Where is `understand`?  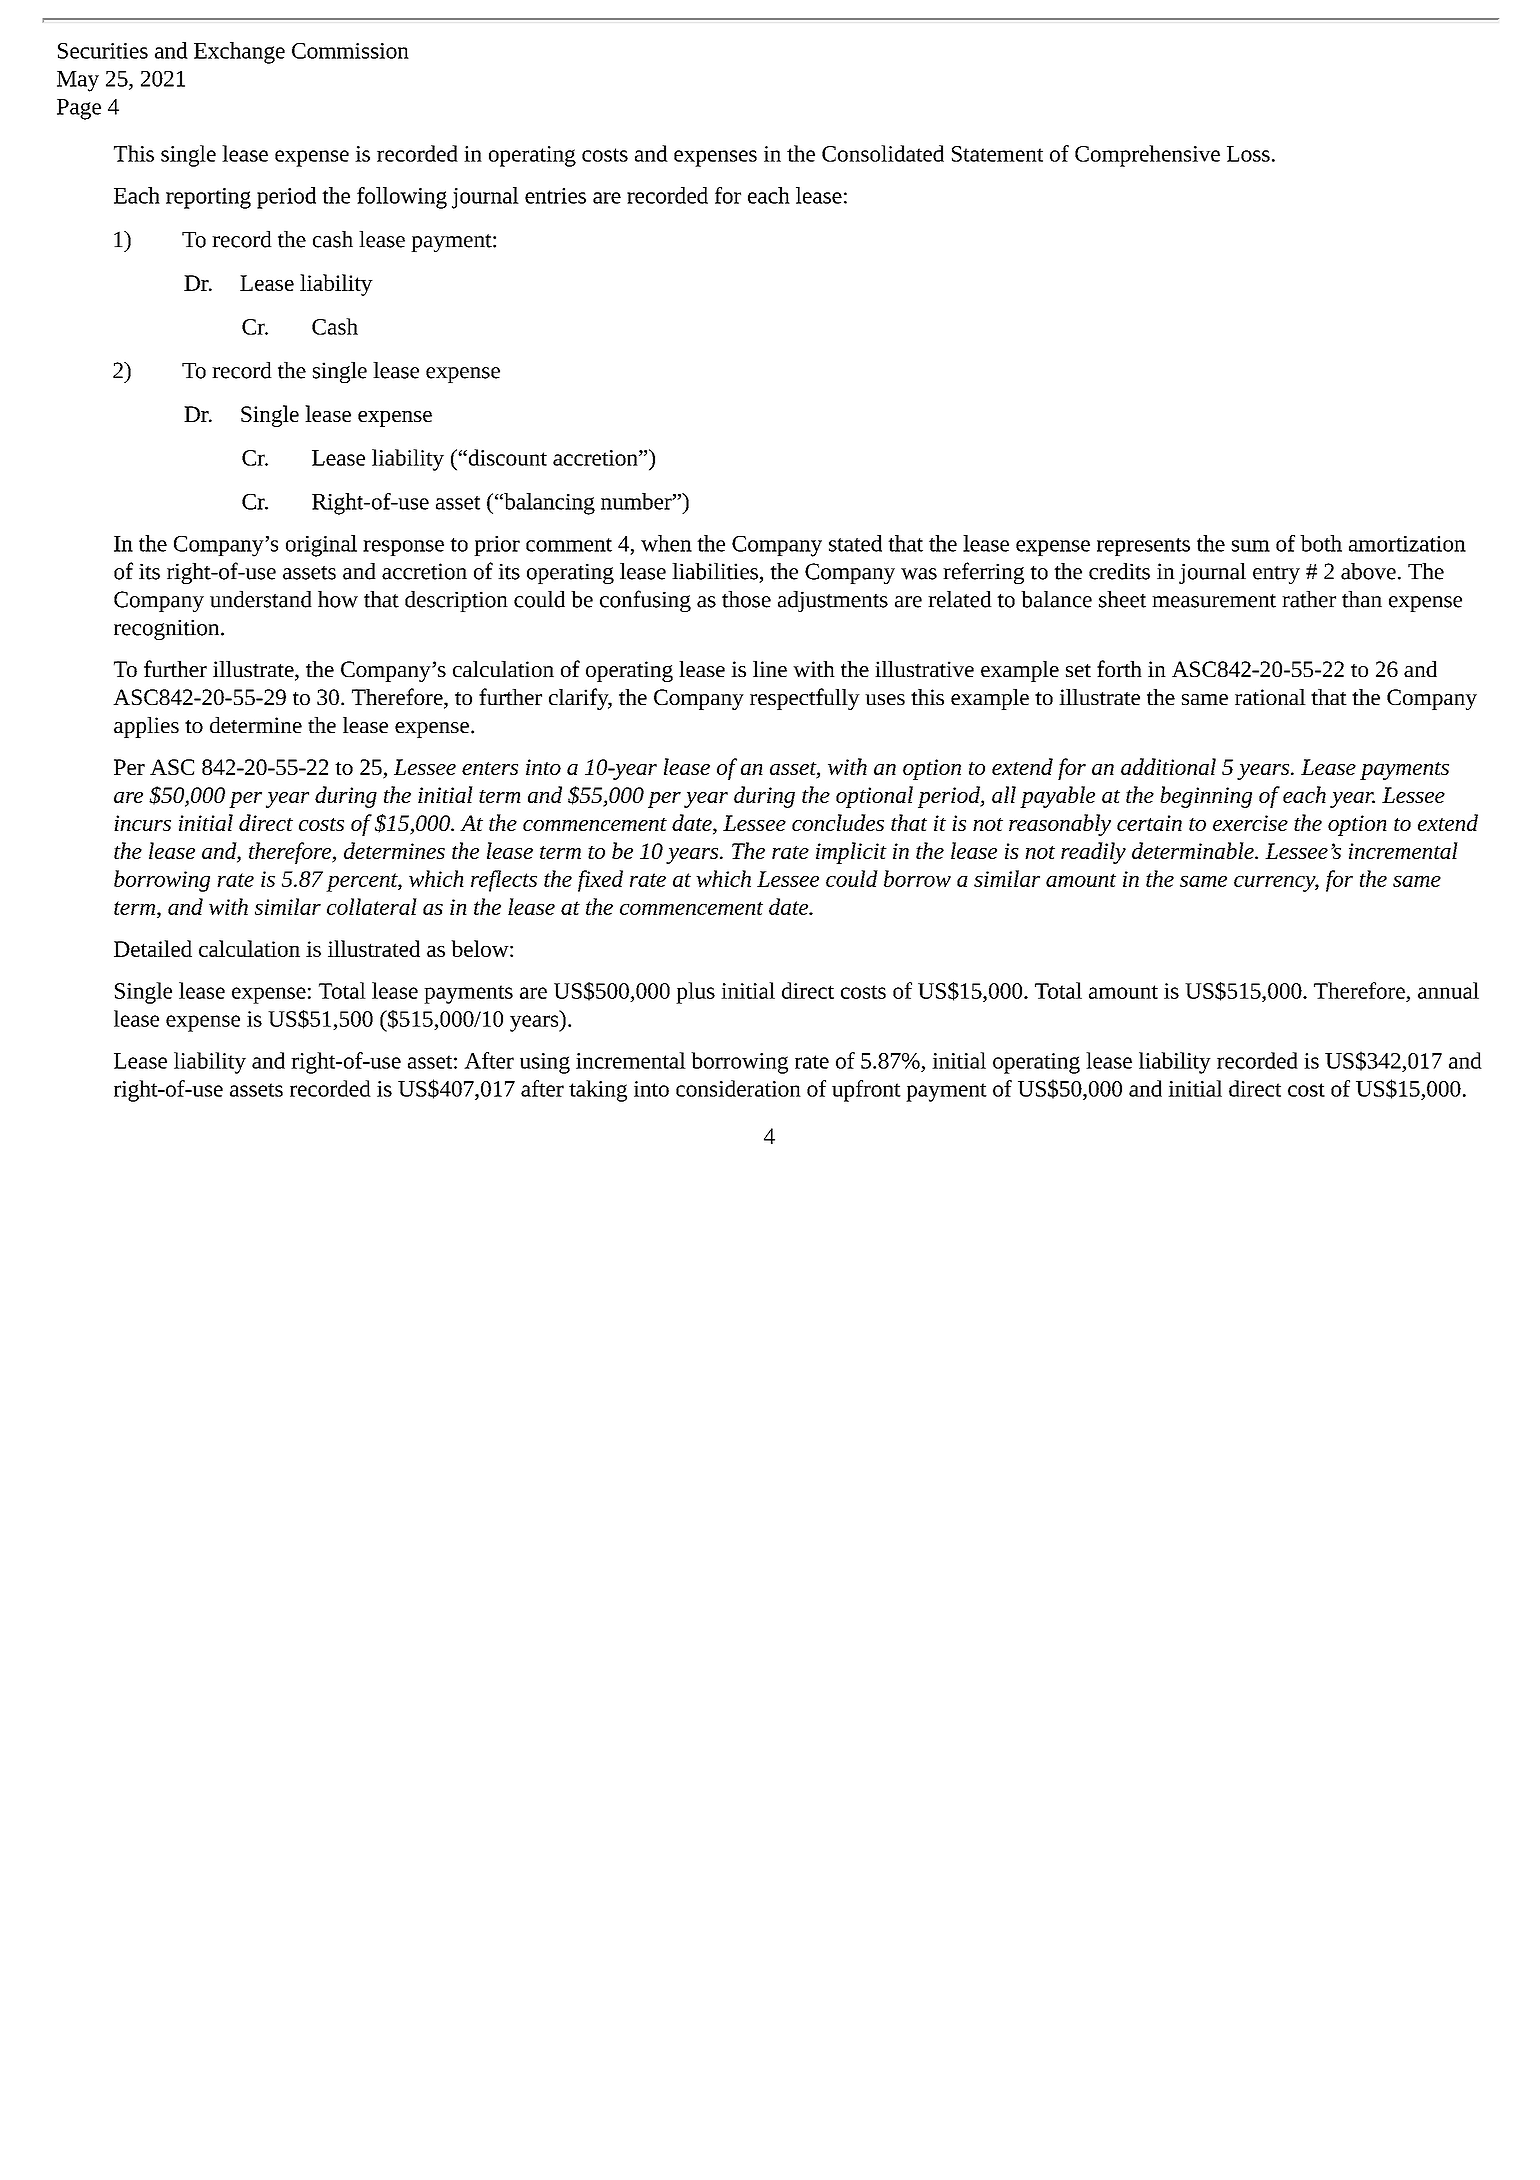
understand is located at coordinates (261, 599).
